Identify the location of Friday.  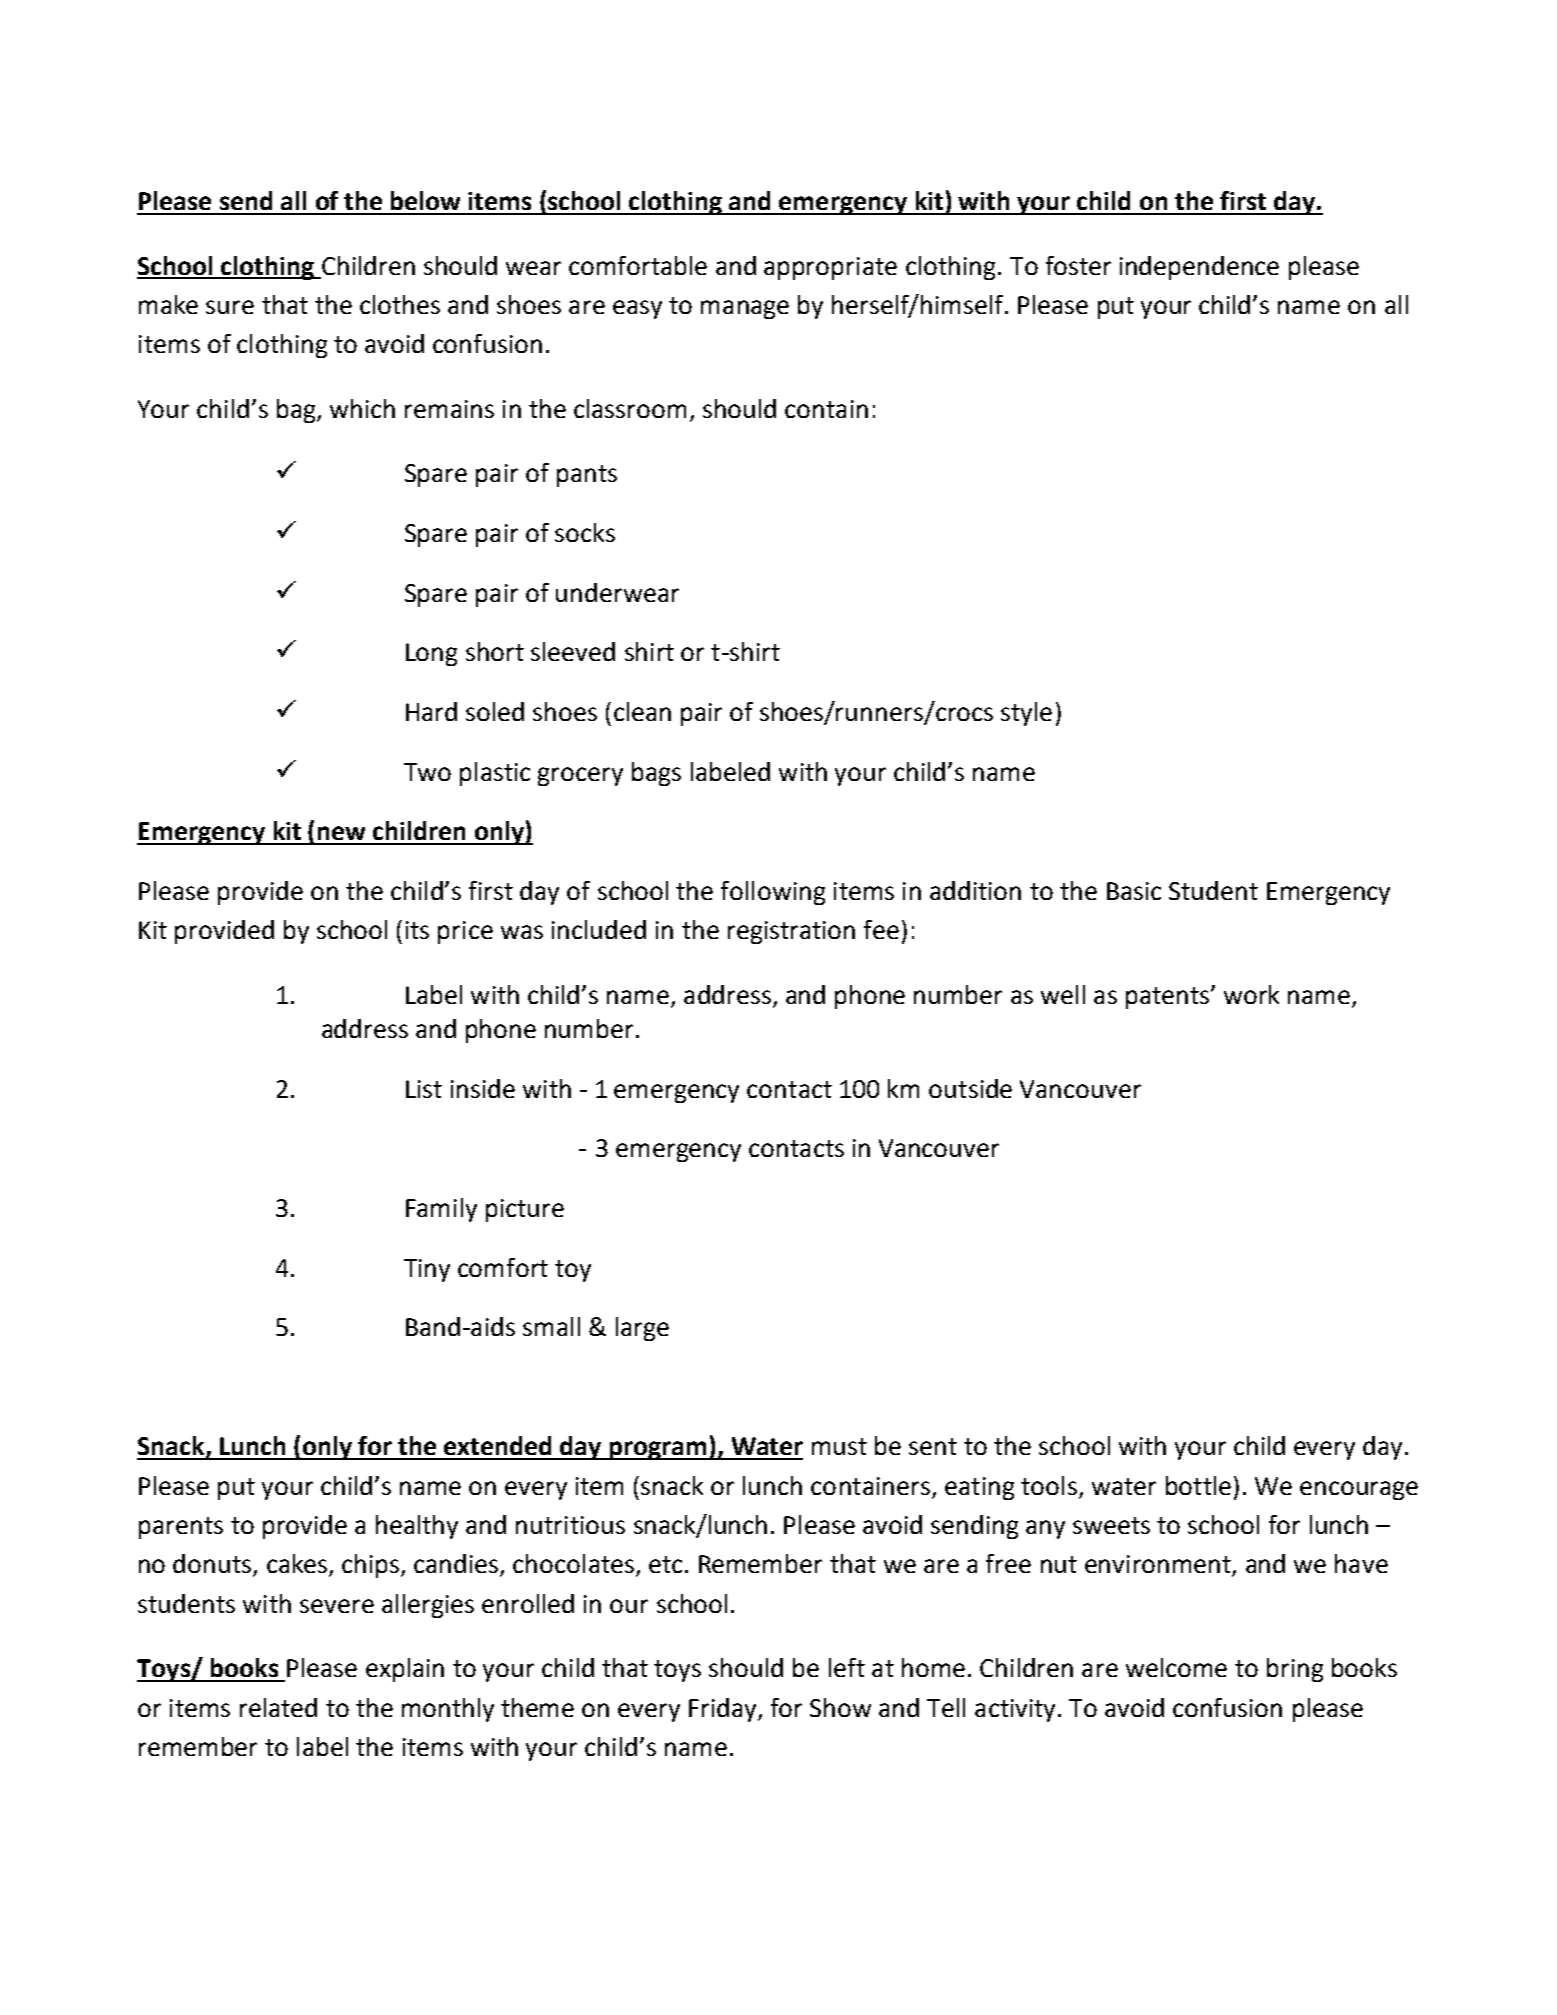
(724, 1710).
